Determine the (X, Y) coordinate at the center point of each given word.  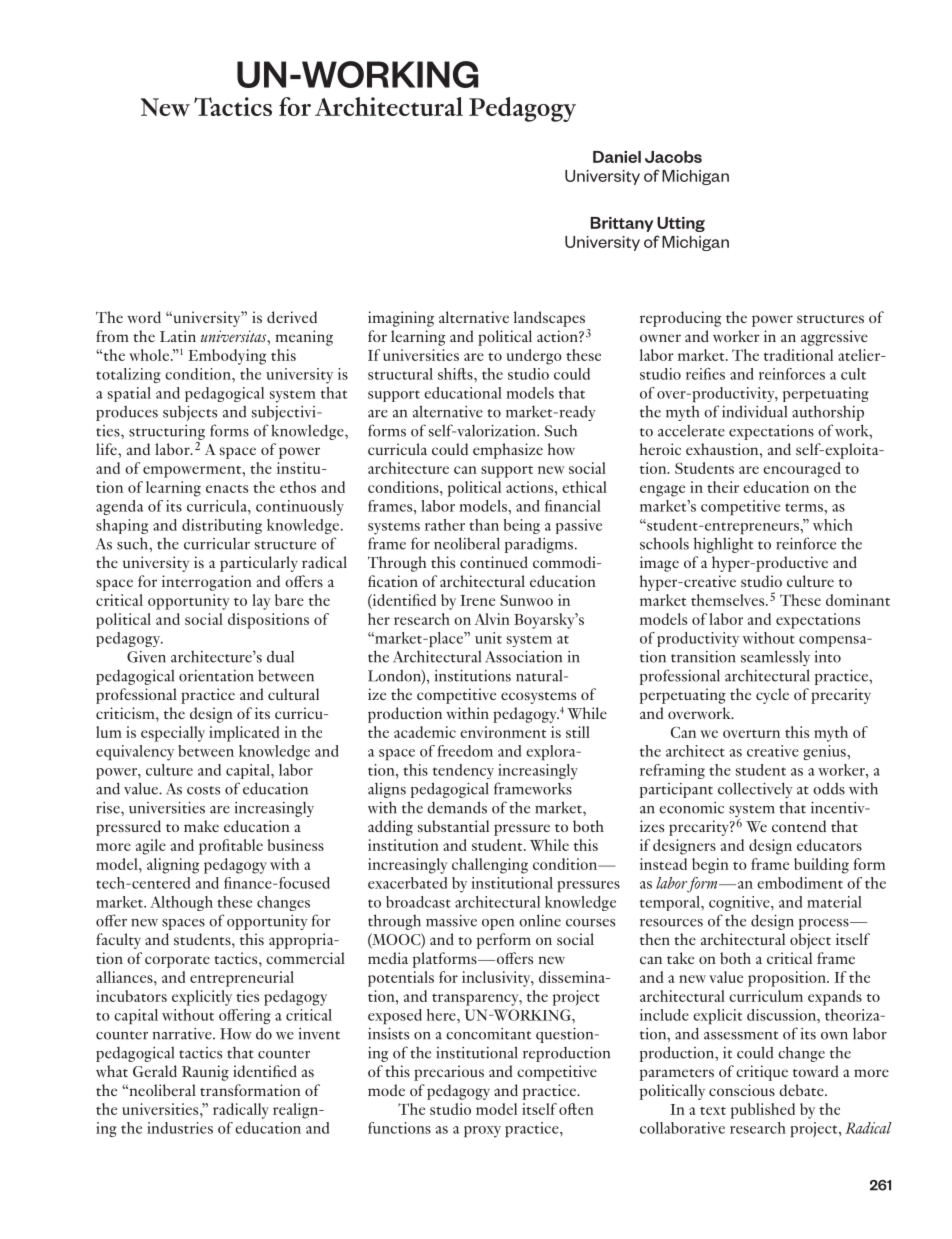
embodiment (800, 883)
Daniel (617, 157)
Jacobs (673, 157)
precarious (449, 1073)
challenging (490, 866)
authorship (828, 413)
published (763, 1111)
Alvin (492, 619)
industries (180, 1128)
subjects (190, 413)
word (144, 317)
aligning (173, 866)
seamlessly (775, 658)
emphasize (508, 451)
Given (146, 657)
